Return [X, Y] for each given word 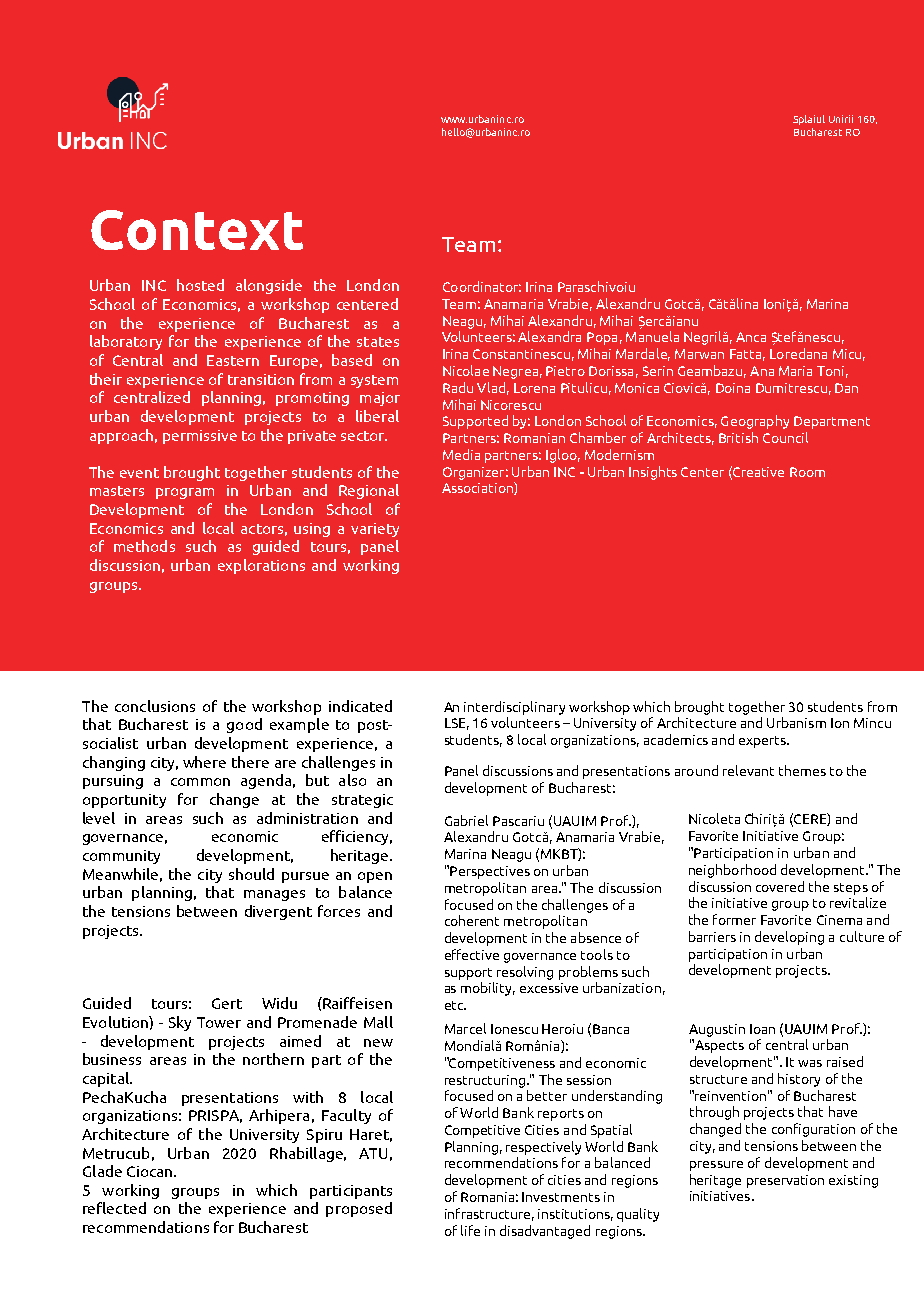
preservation [785, 1181]
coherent [472, 920]
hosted [200, 285]
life [470, 1230]
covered [780, 886]
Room [807, 472]
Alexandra [549, 336]
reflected [114, 1208]
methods [144, 546]
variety [375, 530]
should [251, 874]
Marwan [699, 354]
